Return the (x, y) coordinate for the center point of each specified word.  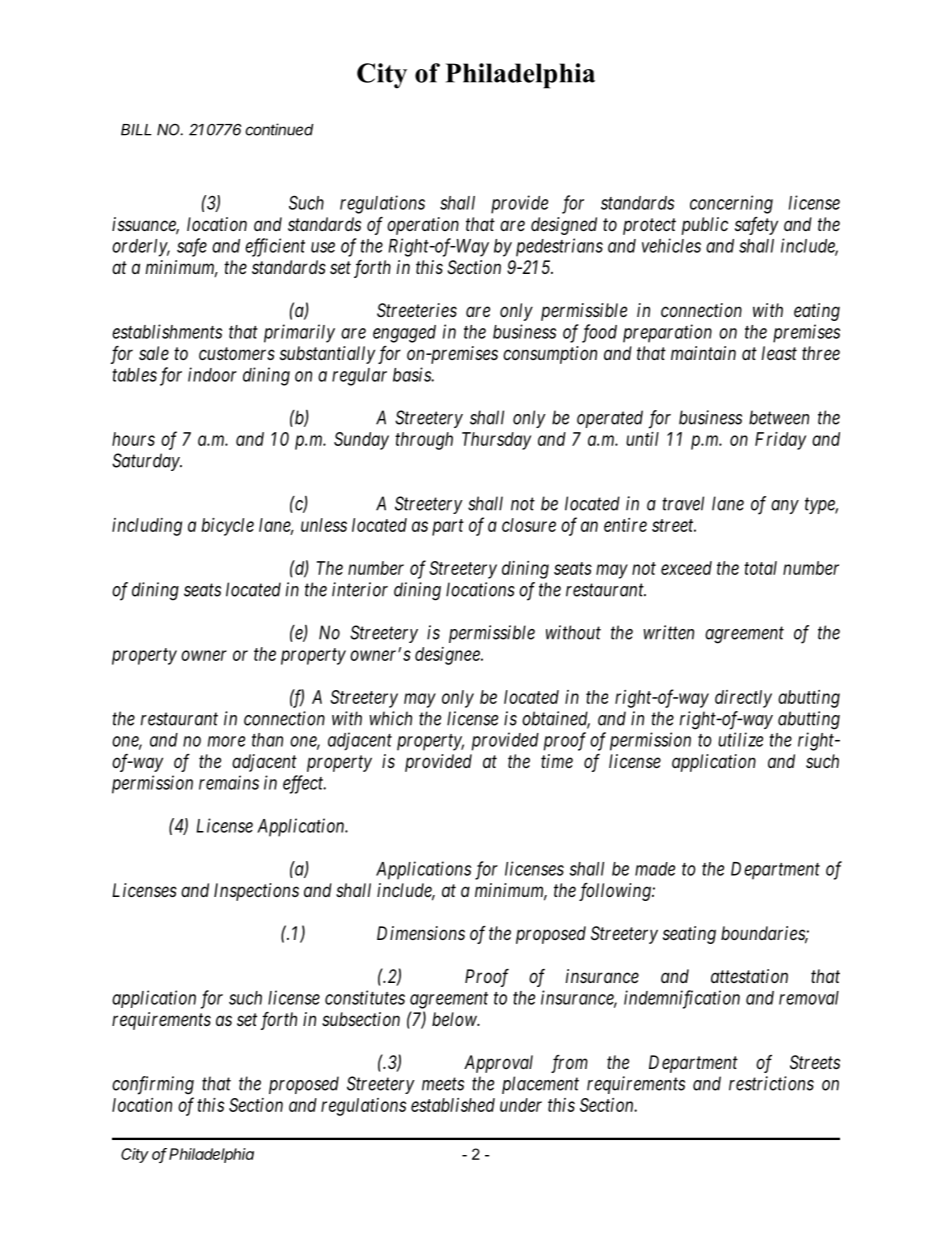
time (557, 761)
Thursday (496, 441)
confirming (153, 1085)
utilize (740, 739)
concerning (731, 204)
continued (279, 129)
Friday (780, 441)
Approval (498, 1064)
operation (423, 226)
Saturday (146, 462)
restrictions (771, 1083)
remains (229, 782)
